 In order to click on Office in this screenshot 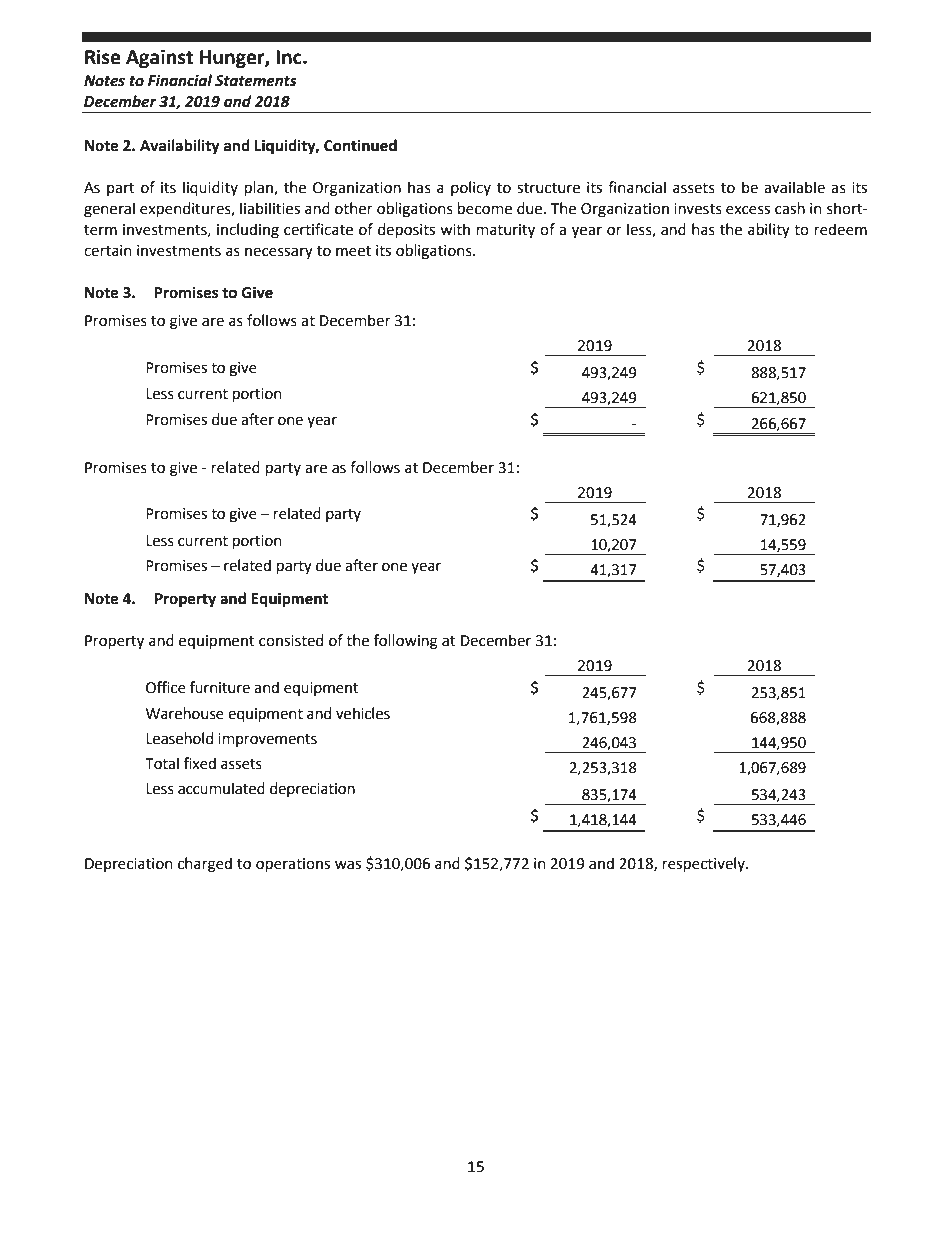, I will do `click(166, 687)`.
